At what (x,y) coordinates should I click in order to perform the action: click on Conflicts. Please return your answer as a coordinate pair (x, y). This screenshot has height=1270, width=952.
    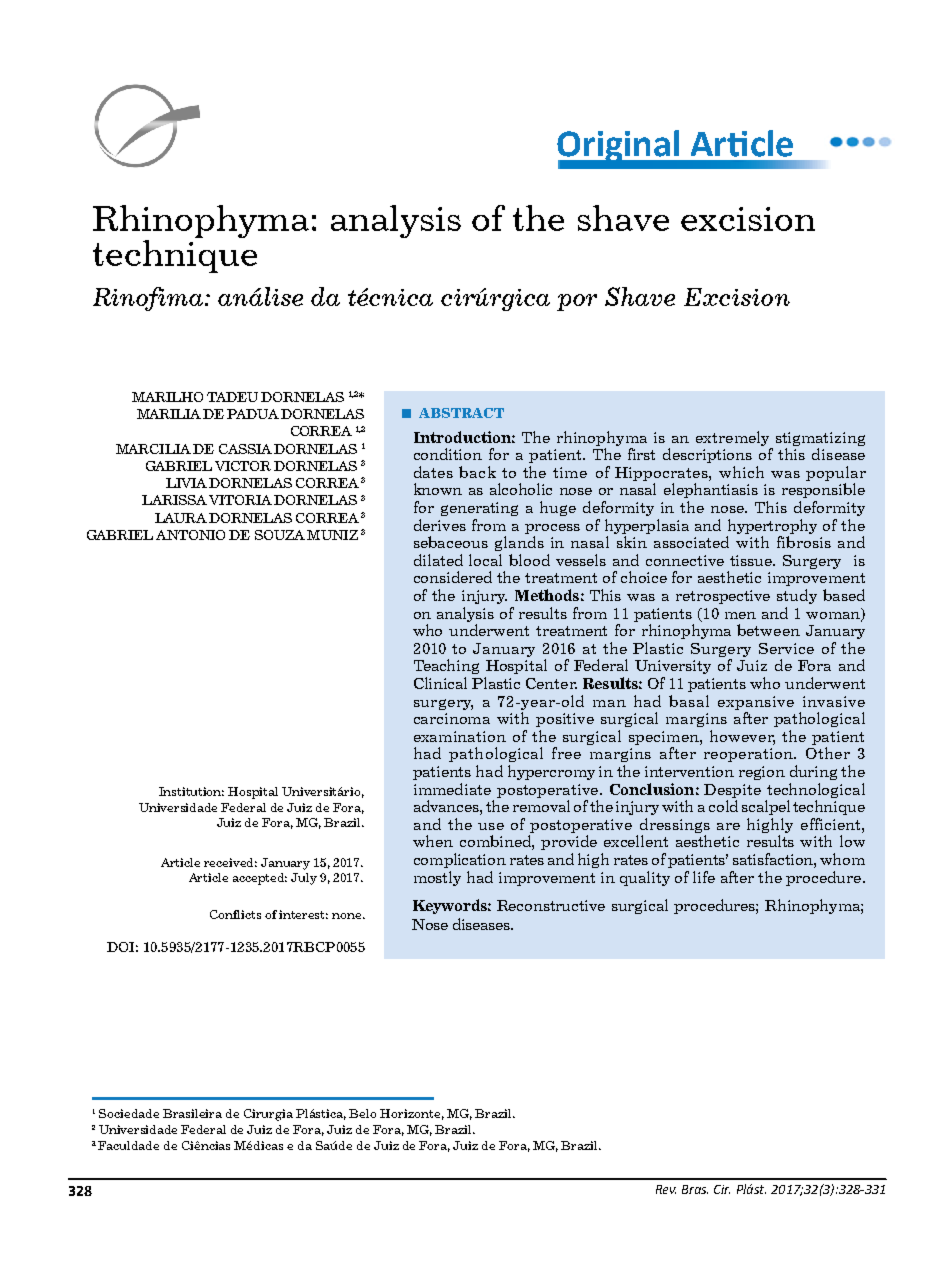
    Looking at the image, I should click on (235, 914).
